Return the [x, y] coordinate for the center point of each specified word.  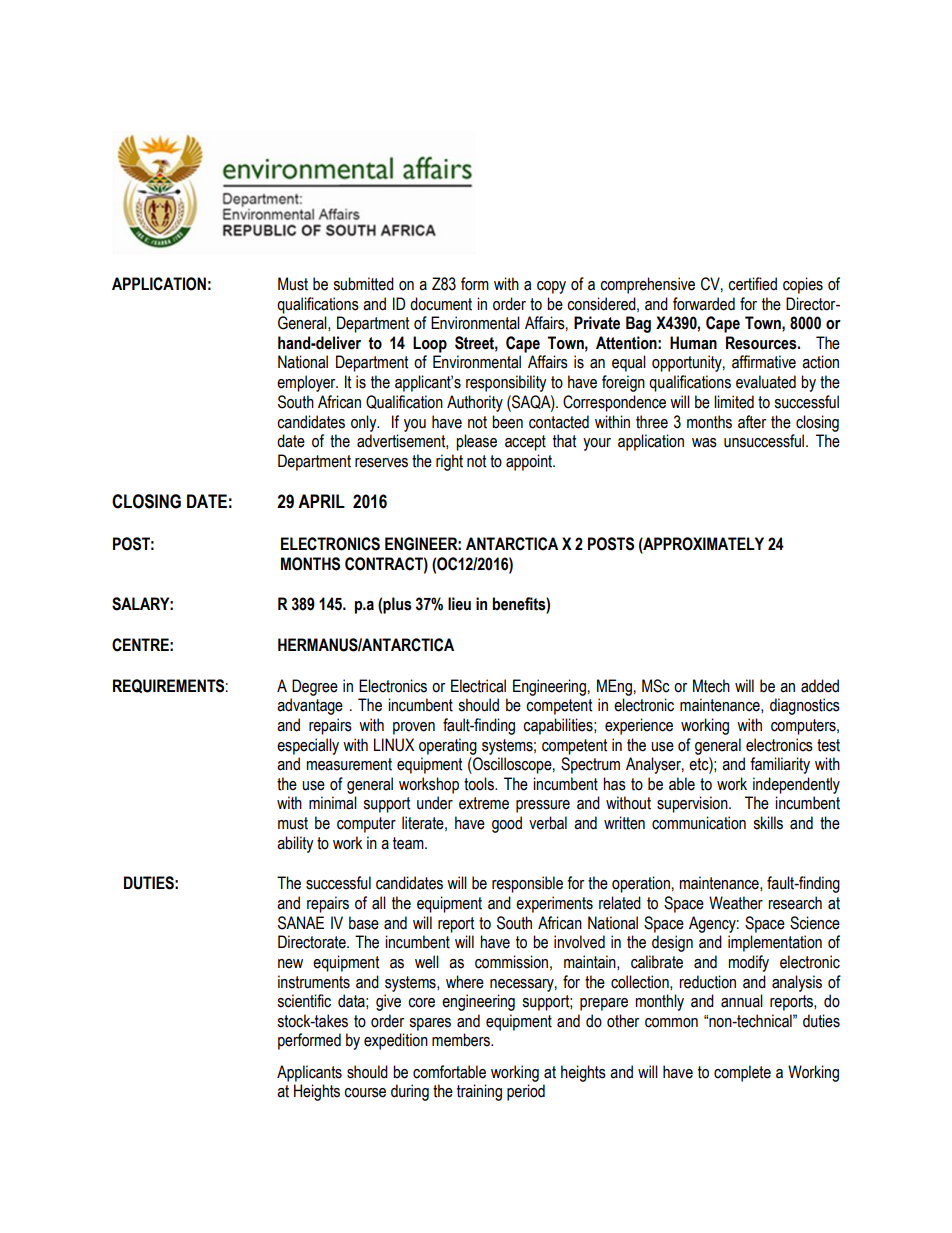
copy [551, 287]
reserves [381, 463]
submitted [363, 284]
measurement [349, 764]
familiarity [780, 765]
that [564, 441]
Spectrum [590, 765]
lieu [459, 604]
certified [752, 284]
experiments [554, 904]
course [365, 1093]
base [364, 923]
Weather [736, 903]
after [752, 422]
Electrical [478, 686]
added [820, 686]
